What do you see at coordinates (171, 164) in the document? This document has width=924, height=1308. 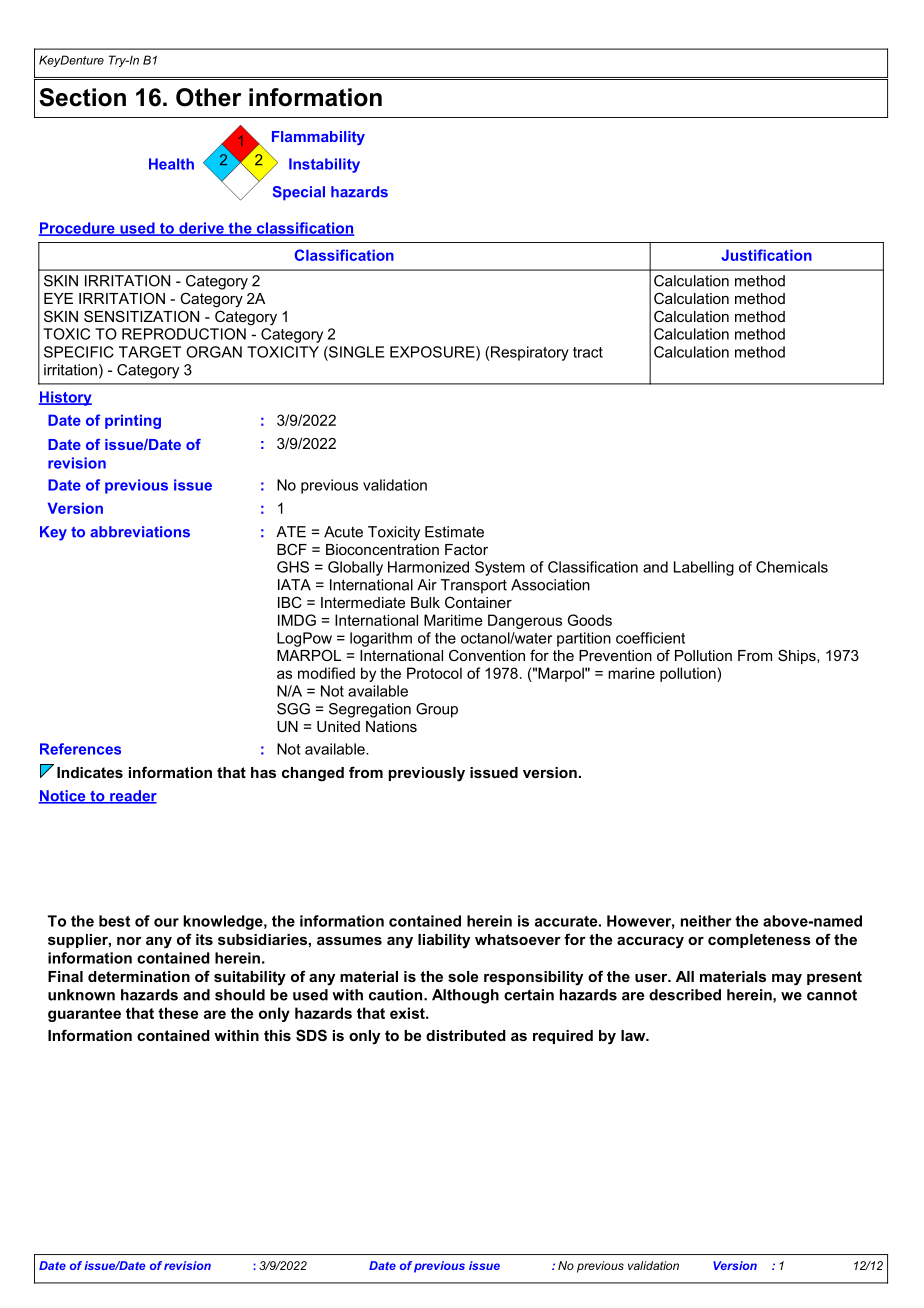 I see `Health` at bounding box center [171, 164].
